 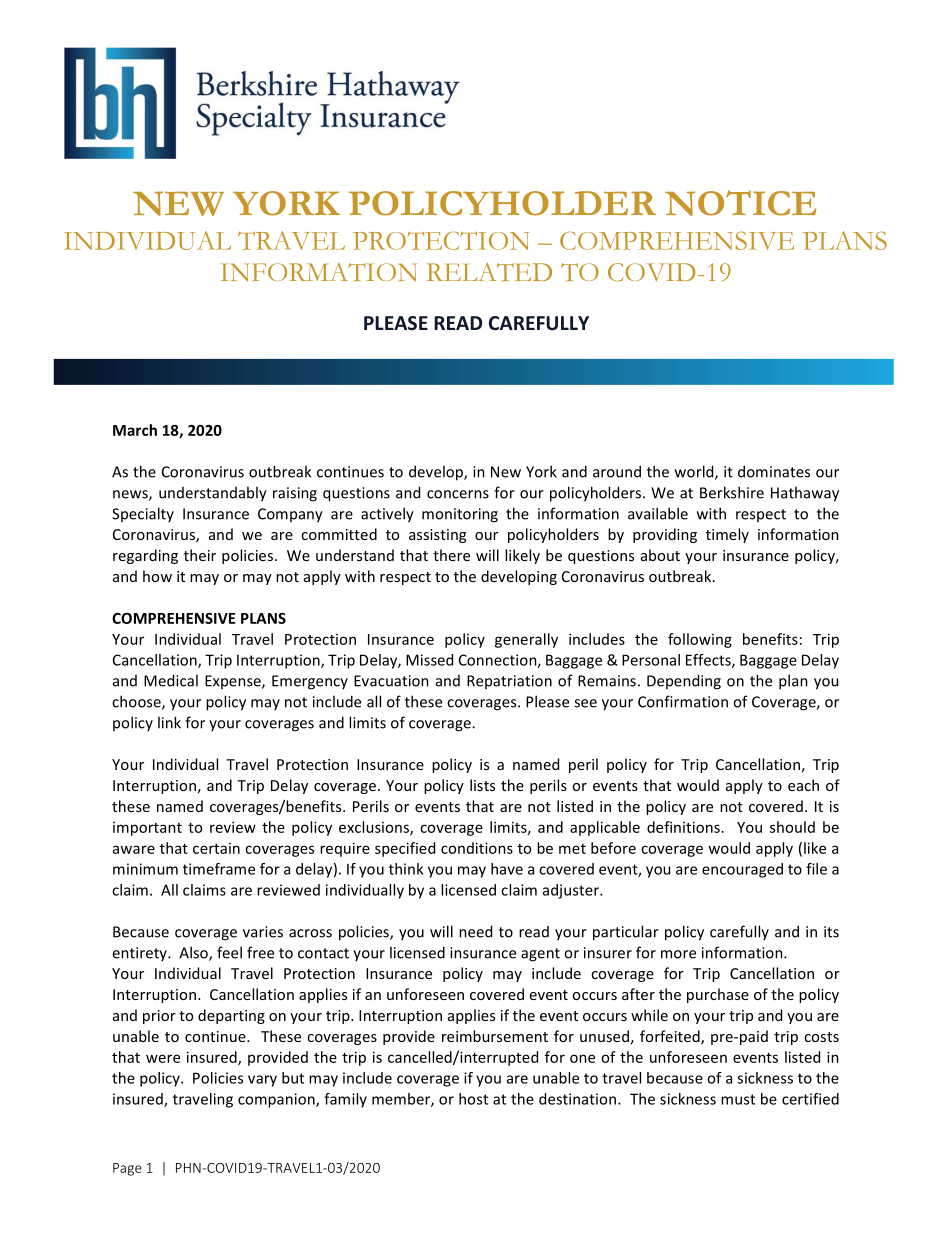 What do you see at coordinates (458, 494) in the screenshot?
I see `concerns` at bounding box center [458, 494].
